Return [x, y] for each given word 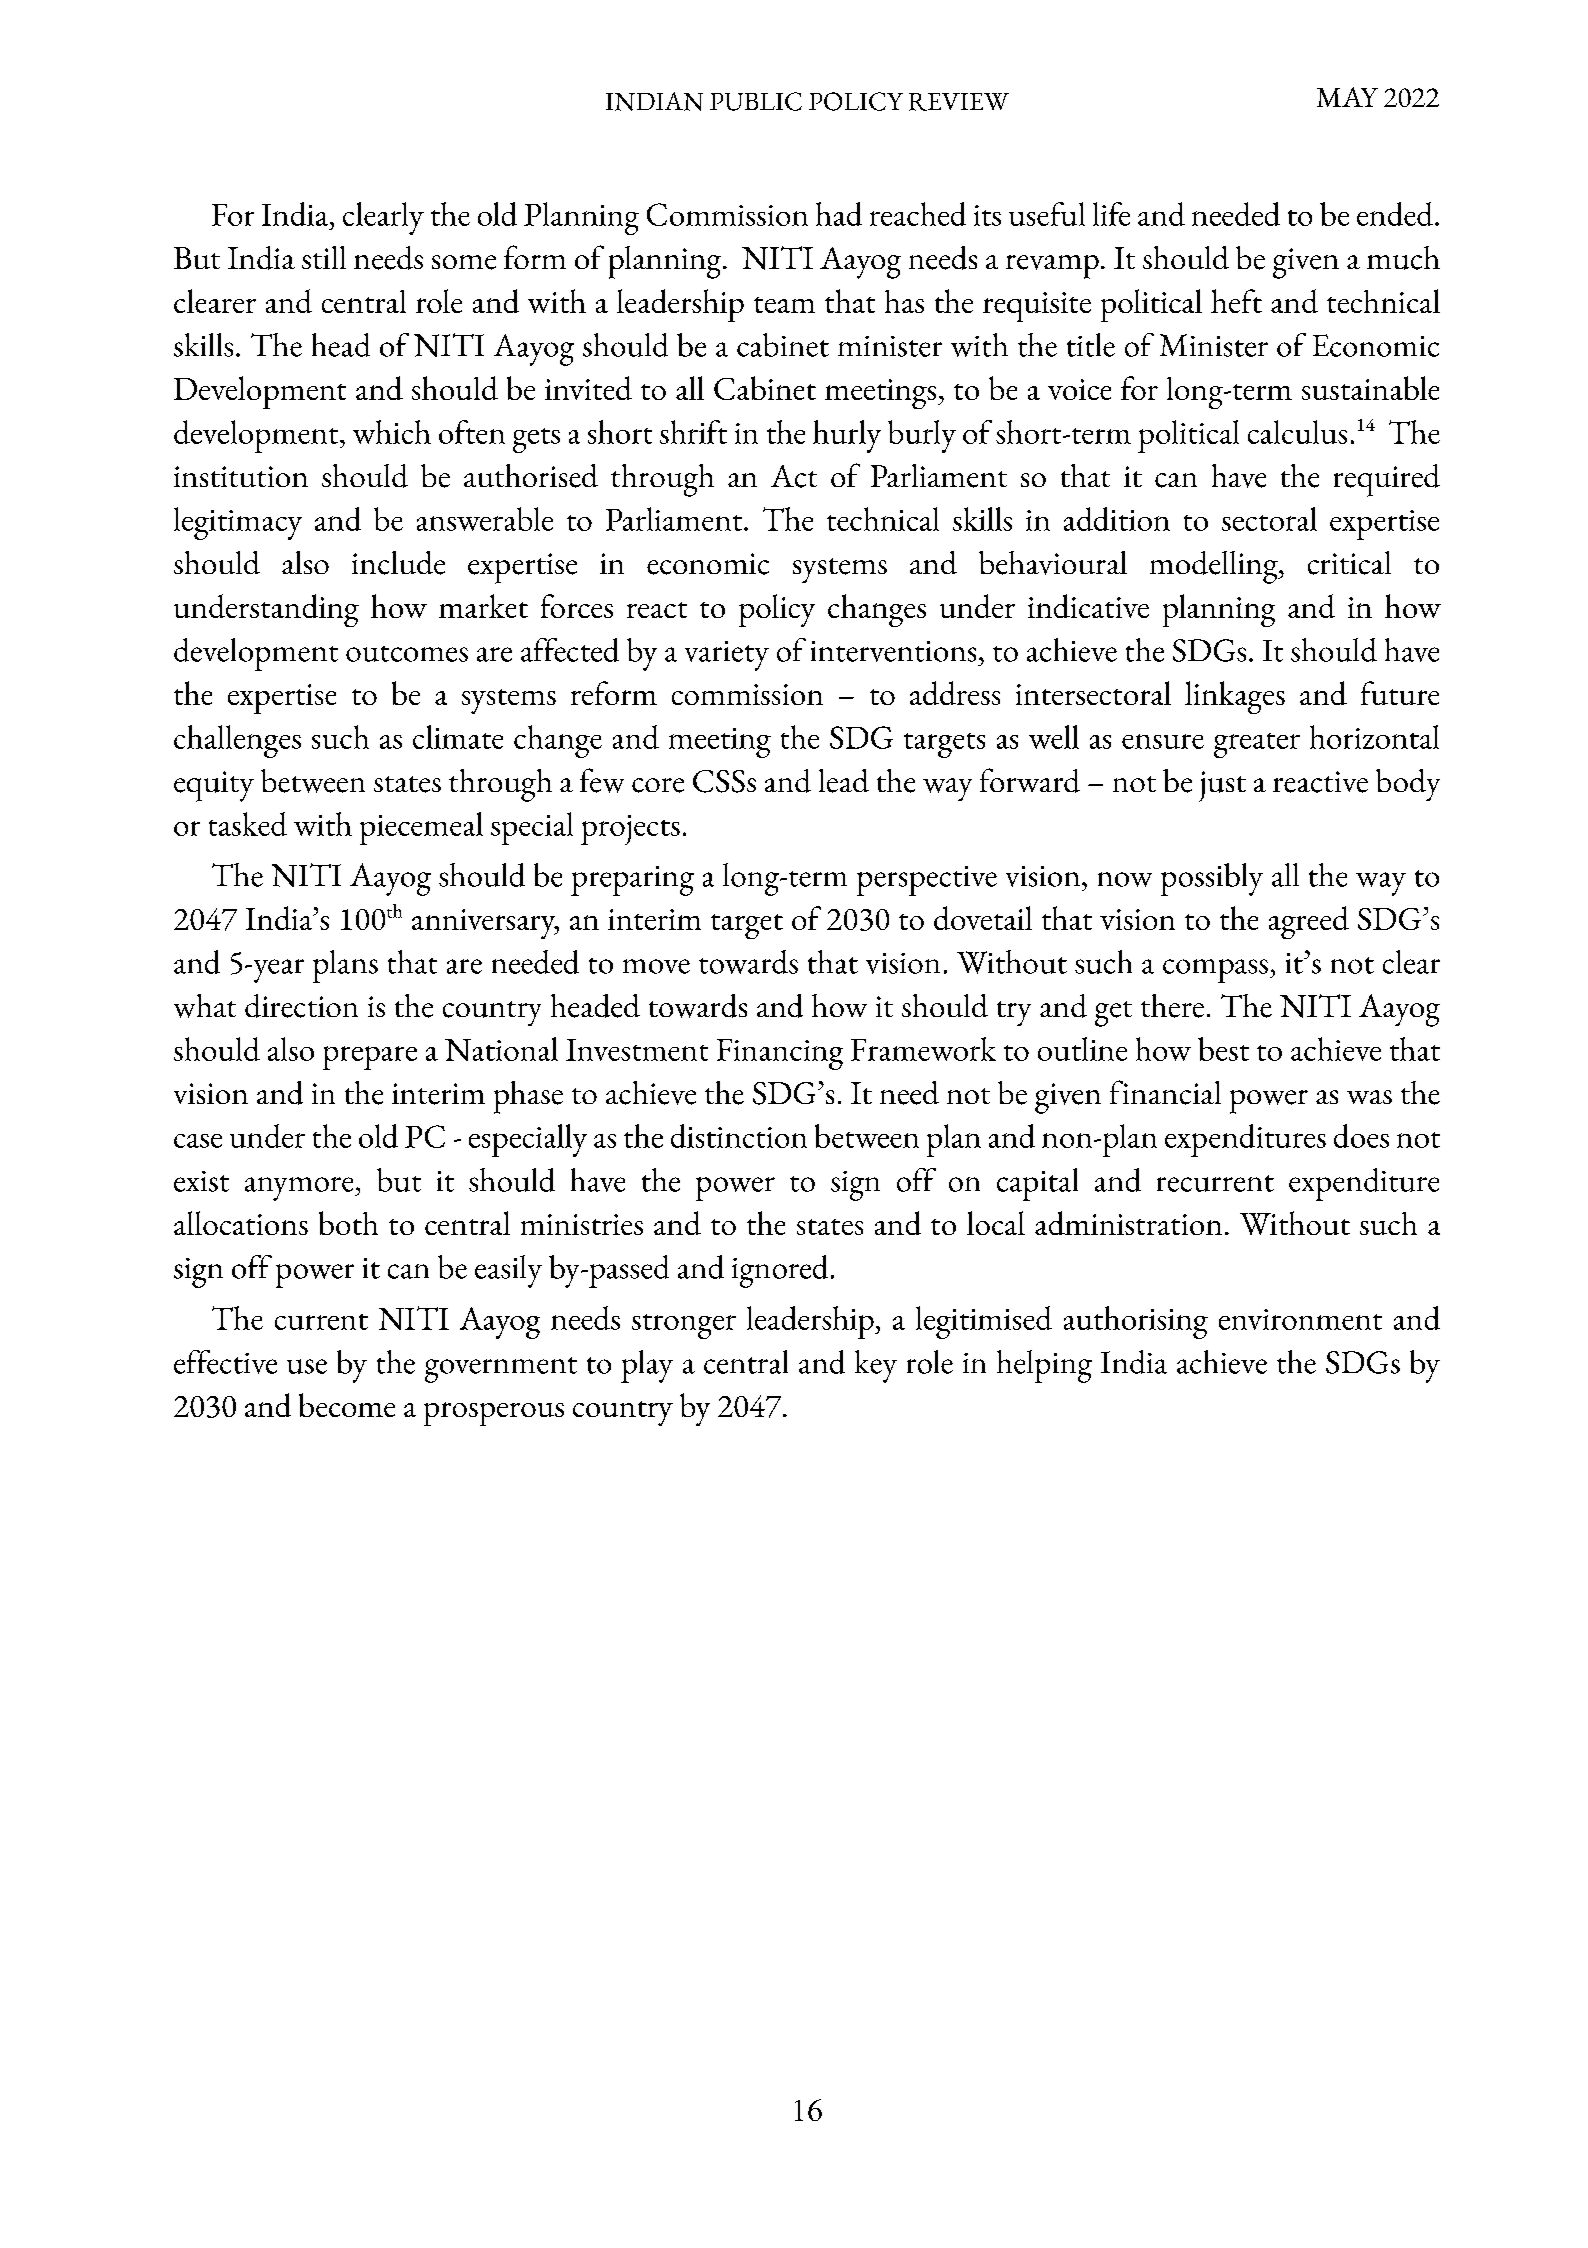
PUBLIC [756, 101]
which [392, 432]
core [658, 785]
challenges [237, 741]
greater [1257, 745]
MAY [1347, 97]
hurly [847, 436]
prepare [370, 1058]
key [876, 1366]
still [324, 257]
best [1223, 1049]
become [347, 1405]
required [1387, 480]
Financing [780, 1054]
